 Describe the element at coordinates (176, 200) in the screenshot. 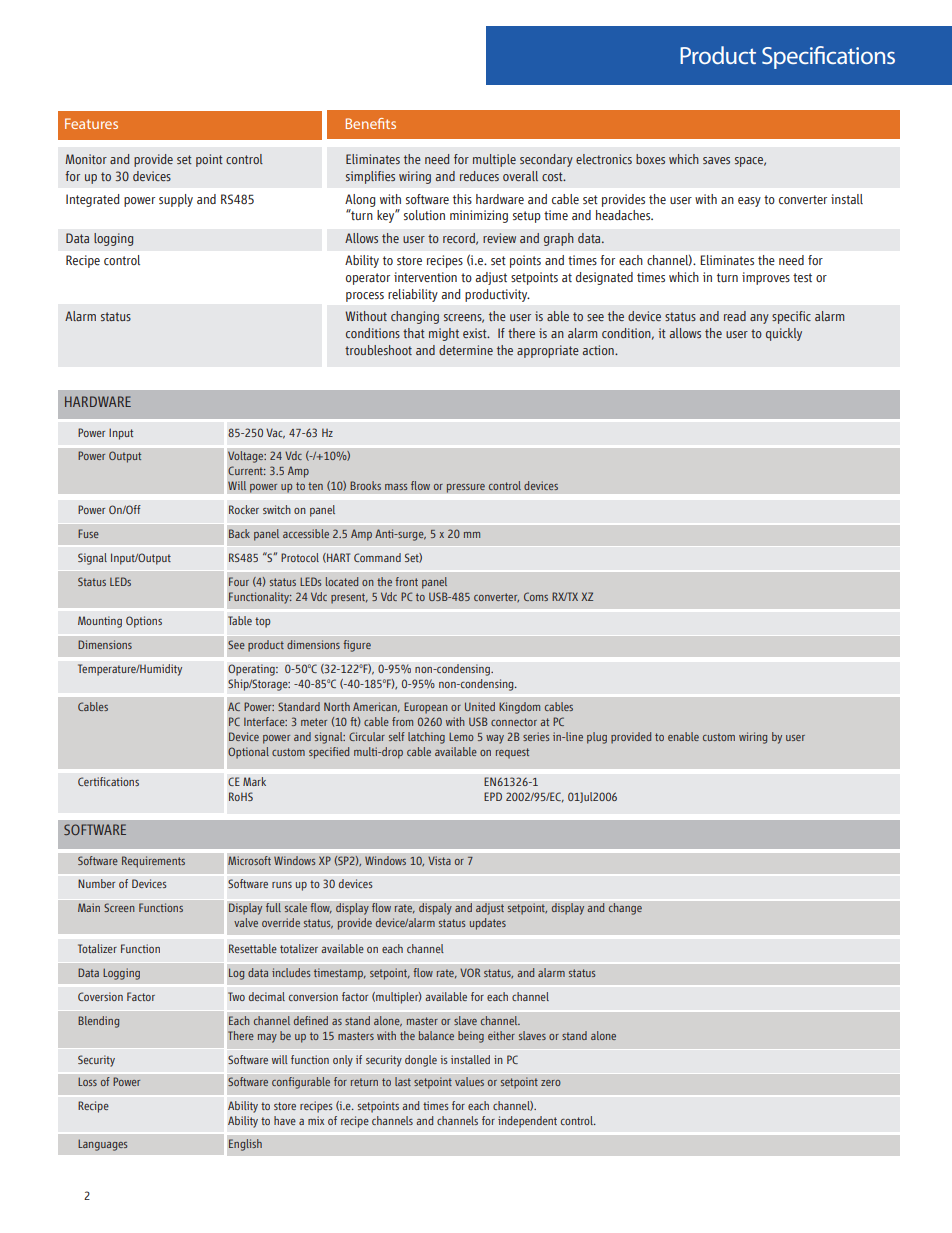

I see `supply` at that location.
